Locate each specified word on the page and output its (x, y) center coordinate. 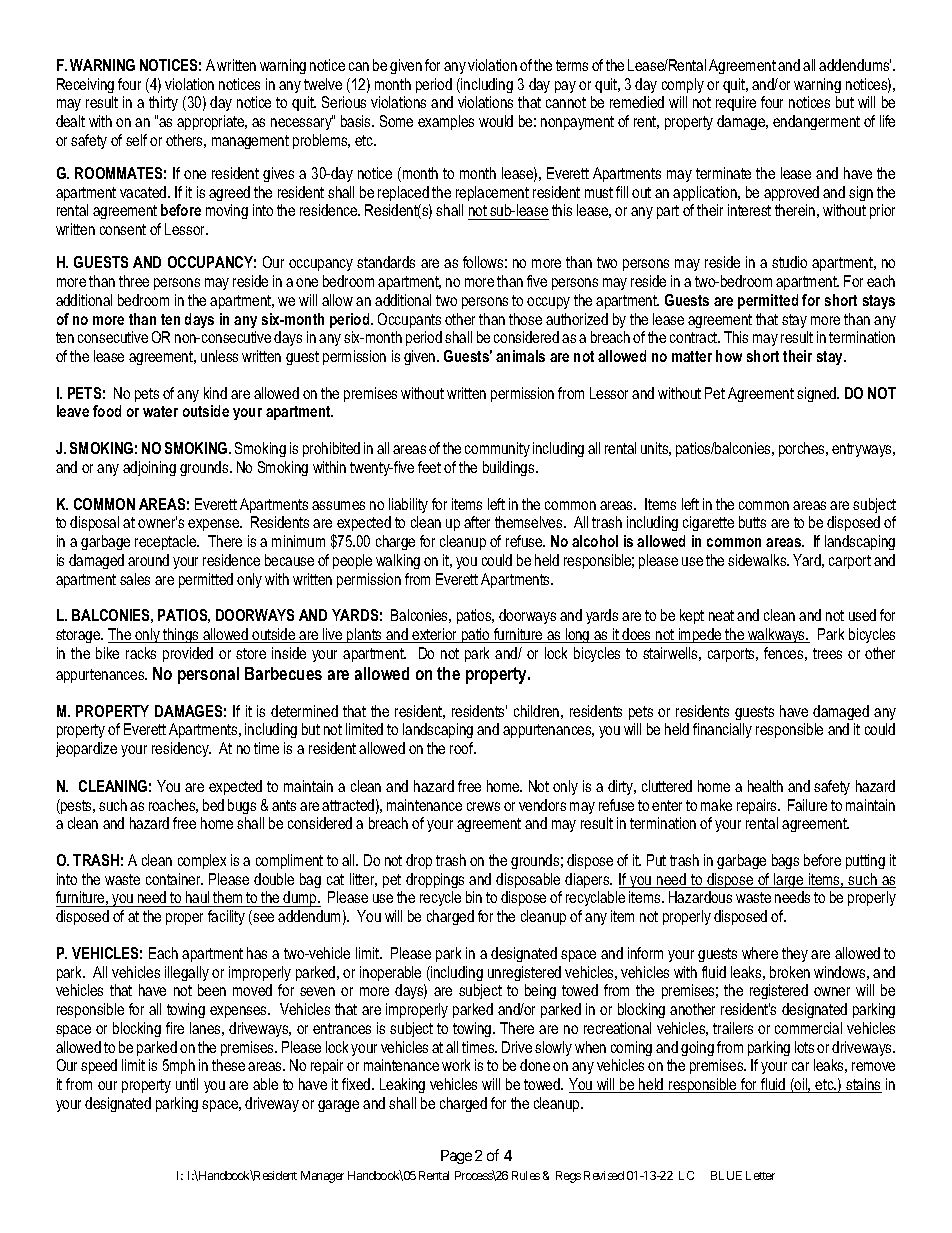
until (187, 1084)
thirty (163, 103)
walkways (777, 635)
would (496, 121)
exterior (435, 635)
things (182, 635)
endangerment (816, 122)
